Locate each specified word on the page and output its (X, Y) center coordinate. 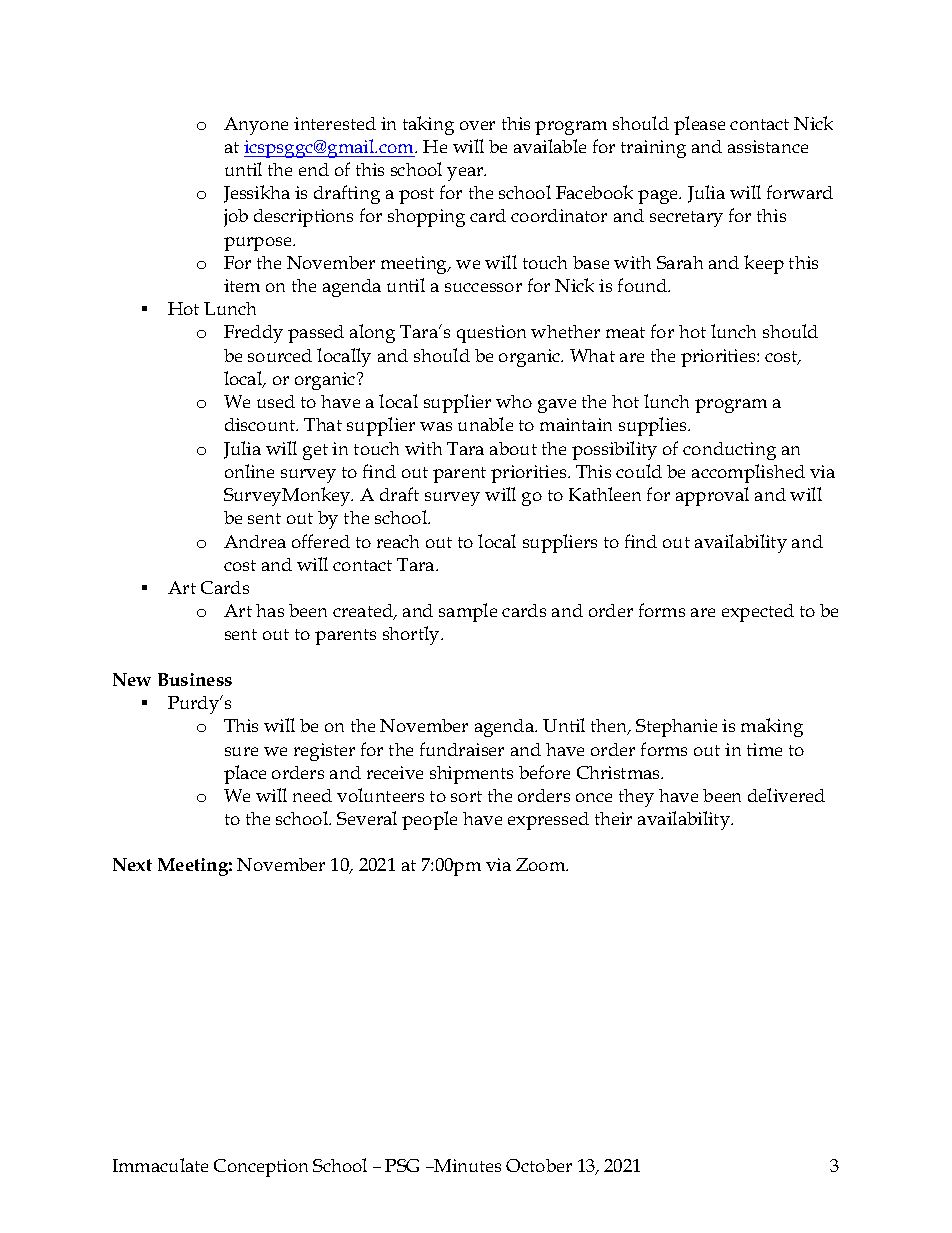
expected (758, 613)
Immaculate (160, 1165)
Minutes (466, 1165)
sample (468, 612)
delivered (786, 795)
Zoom (542, 864)
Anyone (256, 126)
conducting (729, 451)
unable (485, 424)
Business (195, 679)
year (466, 174)
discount (261, 424)
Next (132, 864)
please (699, 125)
